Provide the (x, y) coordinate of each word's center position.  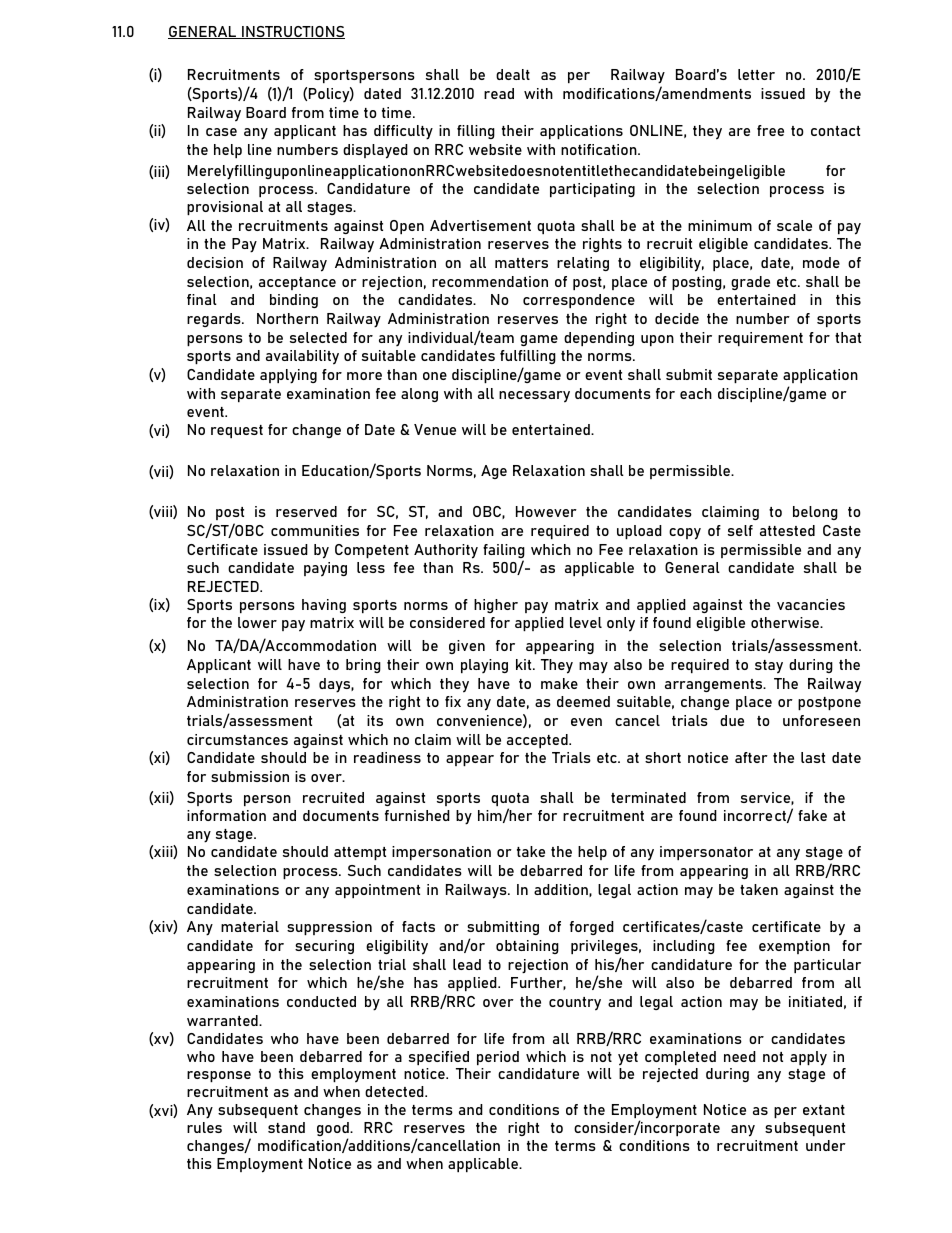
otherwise (786, 622)
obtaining (527, 947)
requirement (760, 339)
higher (496, 606)
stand (286, 1127)
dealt (513, 74)
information (226, 815)
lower (257, 622)
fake (812, 815)
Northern (287, 318)
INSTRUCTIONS (292, 32)
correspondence (579, 301)
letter (756, 74)
